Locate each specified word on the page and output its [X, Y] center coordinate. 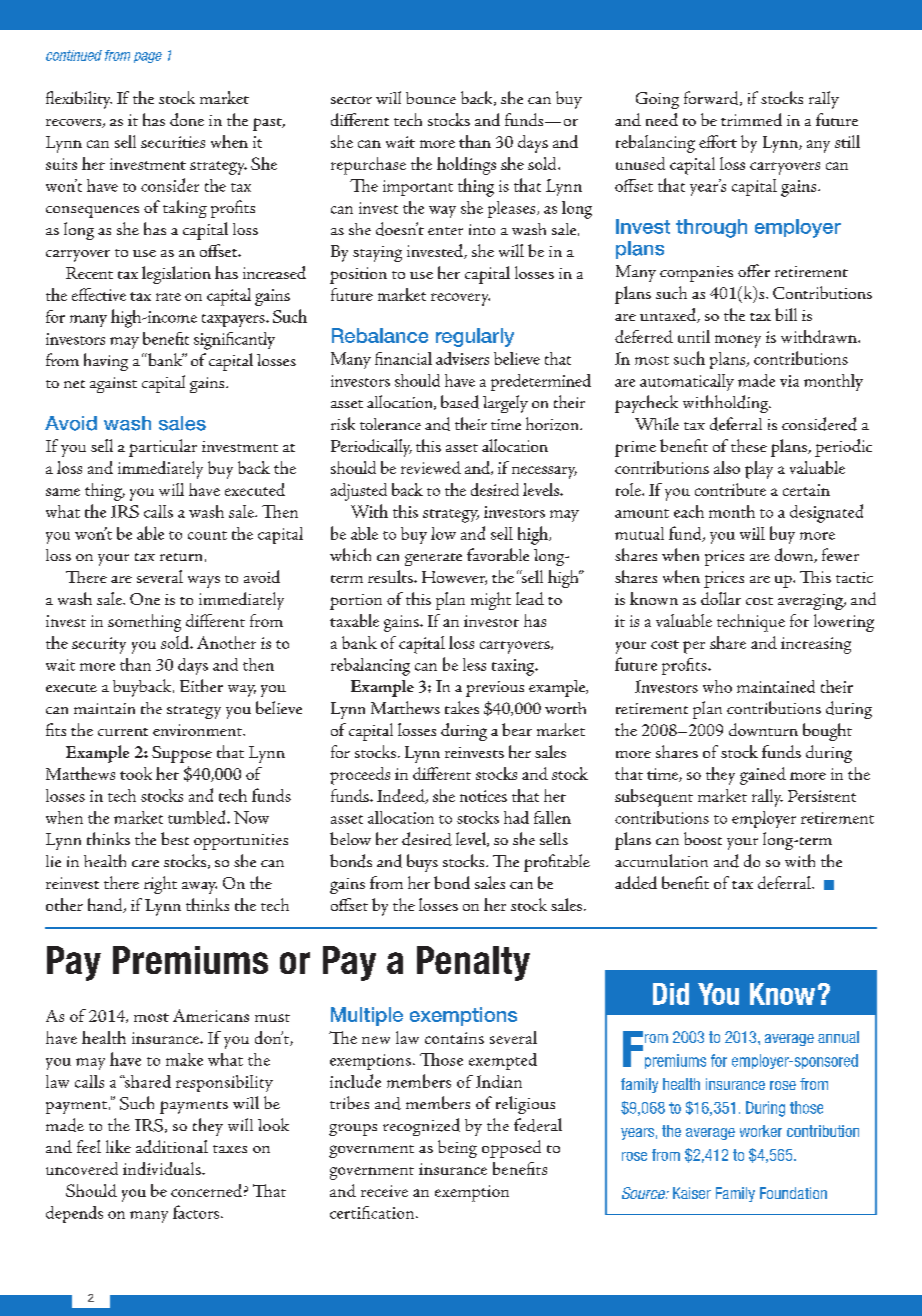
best [175, 838]
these [749, 445]
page [148, 57]
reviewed [431, 467]
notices [483, 796]
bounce [431, 98]
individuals [163, 1168]
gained [763, 776]
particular [163, 448]
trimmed [751, 119]
